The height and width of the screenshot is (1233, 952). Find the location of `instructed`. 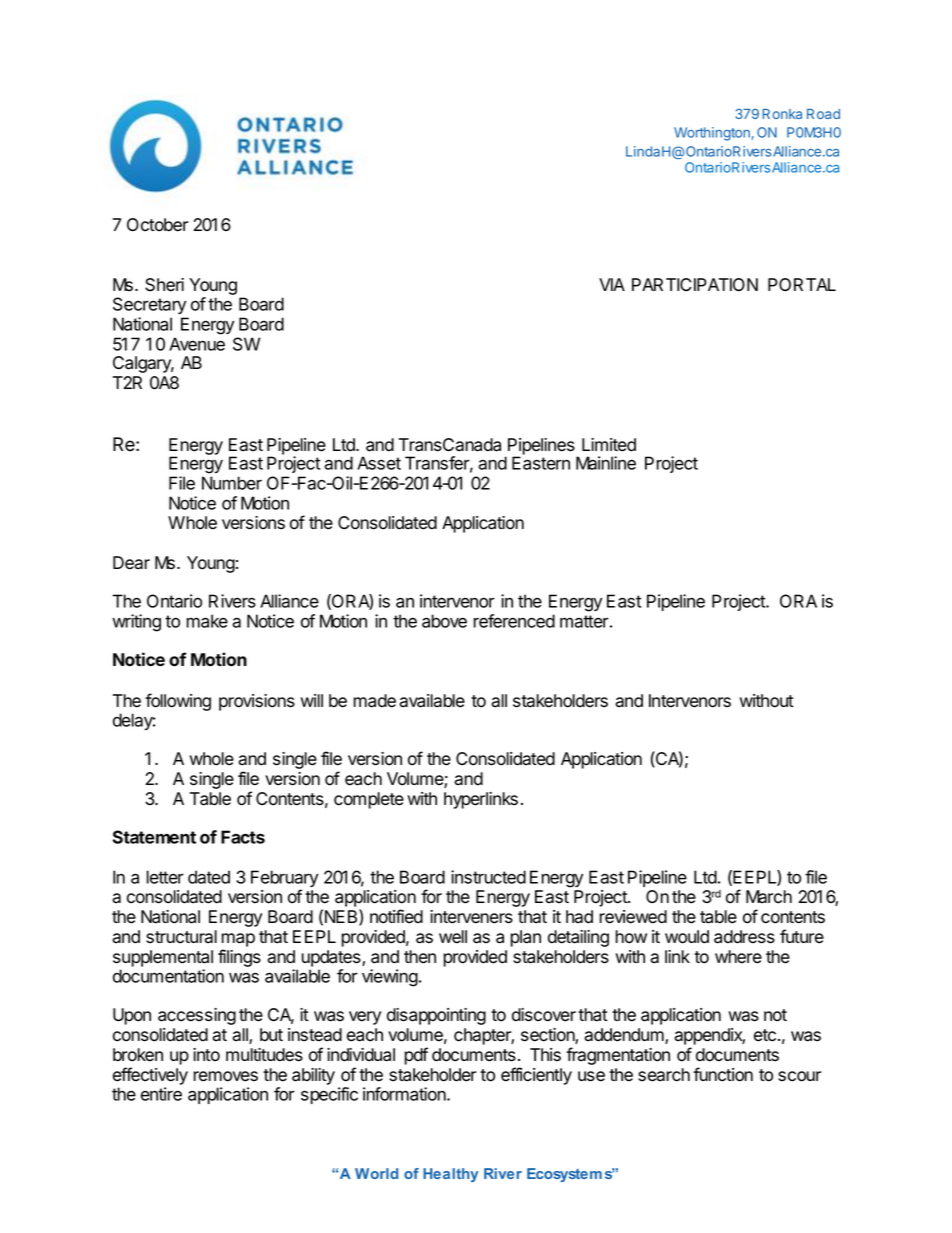

instructed is located at coordinates (488, 877).
